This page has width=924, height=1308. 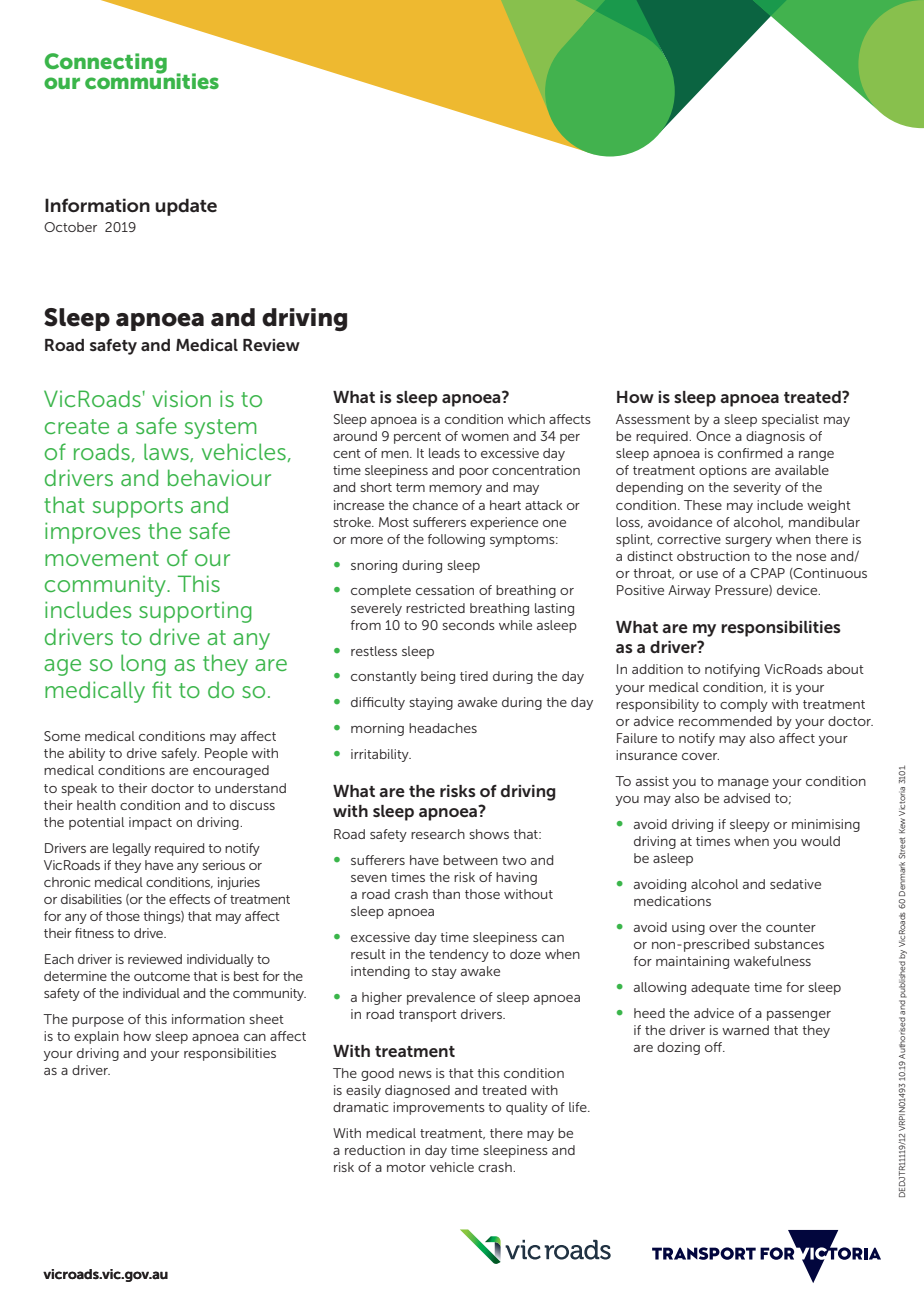 What do you see at coordinates (186, 207) in the page?
I see `update` at bounding box center [186, 207].
